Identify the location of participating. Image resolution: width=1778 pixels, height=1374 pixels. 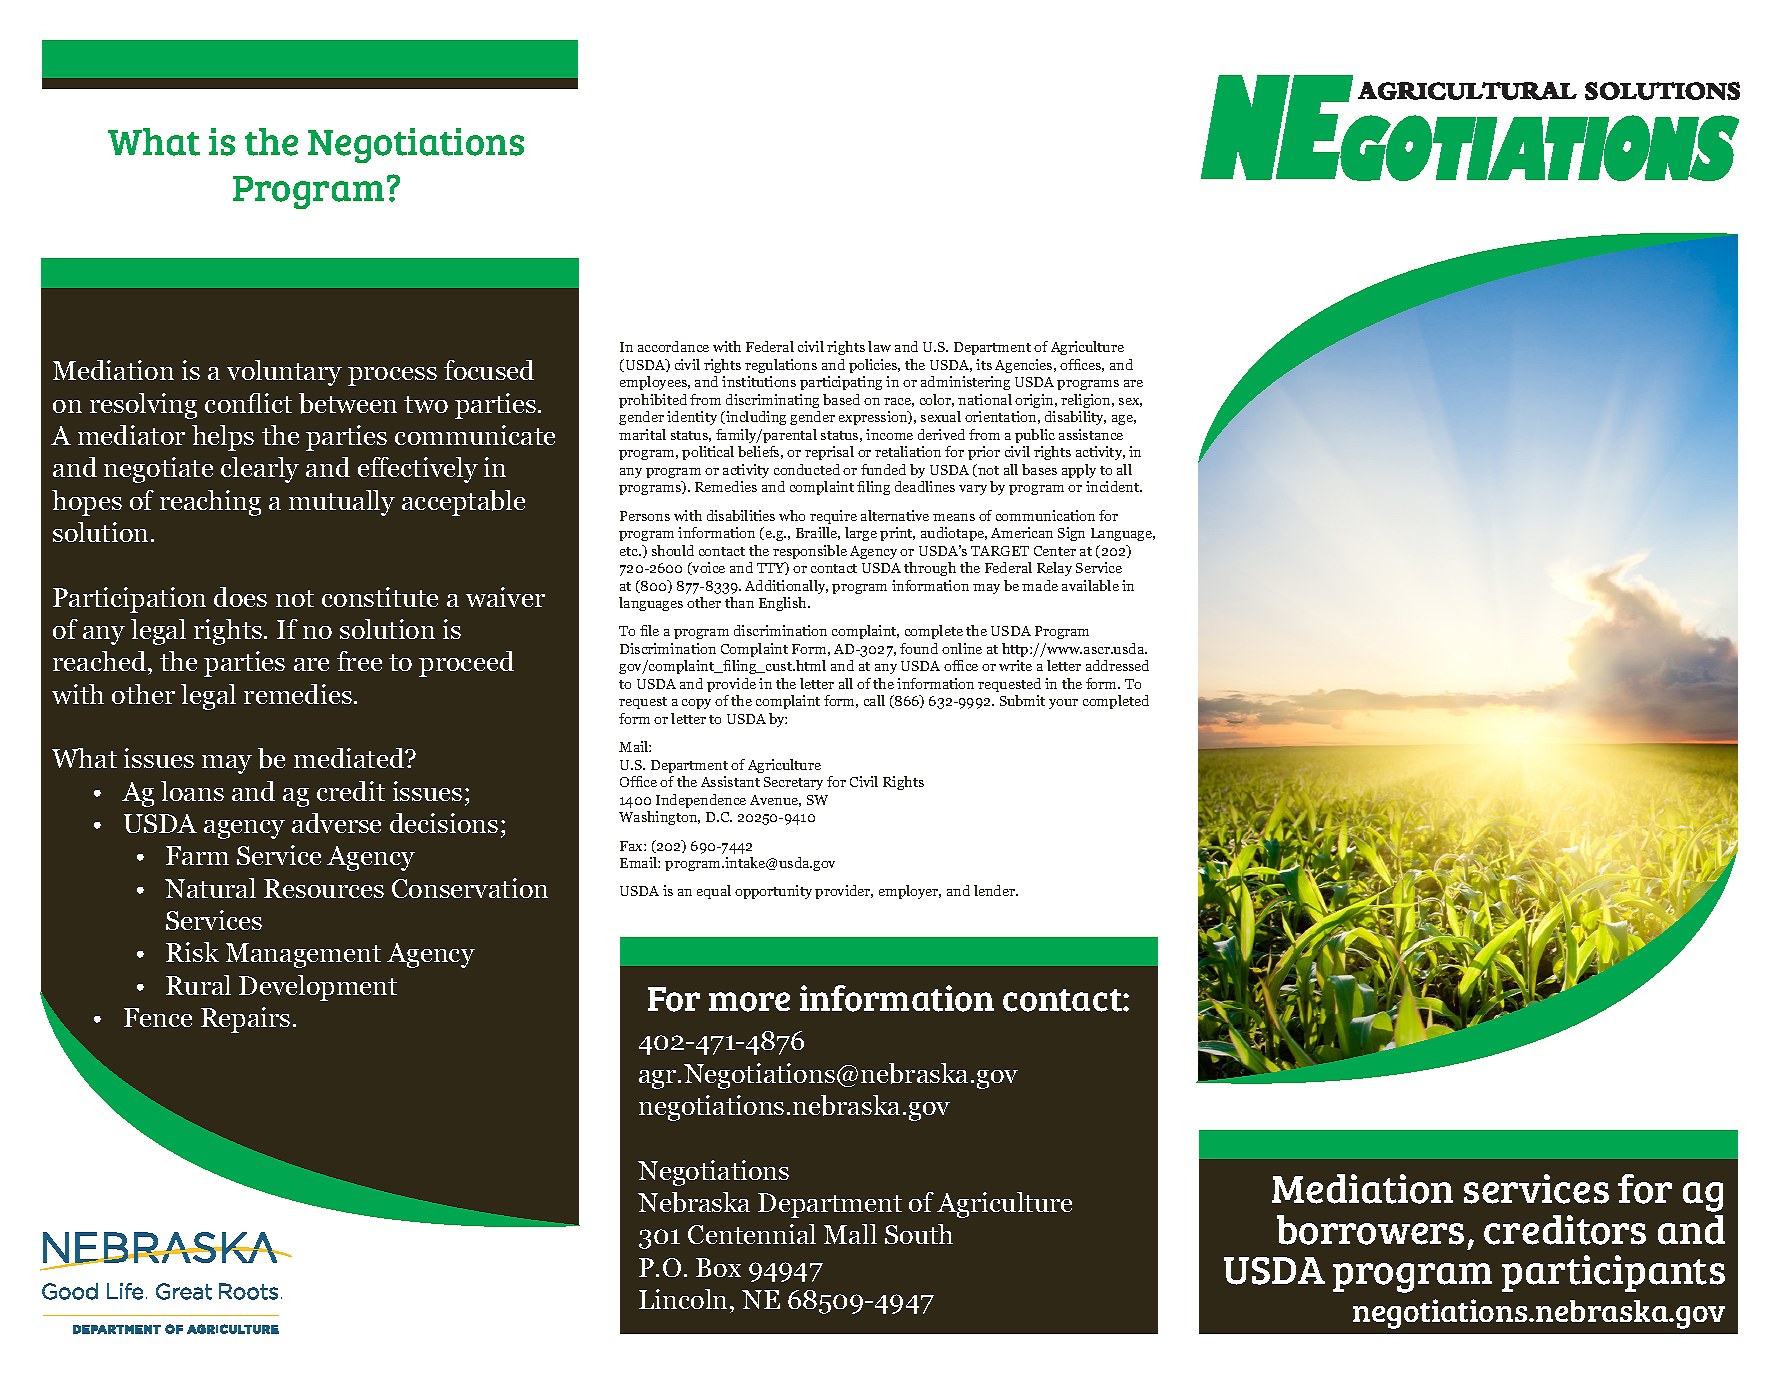
(841, 383).
